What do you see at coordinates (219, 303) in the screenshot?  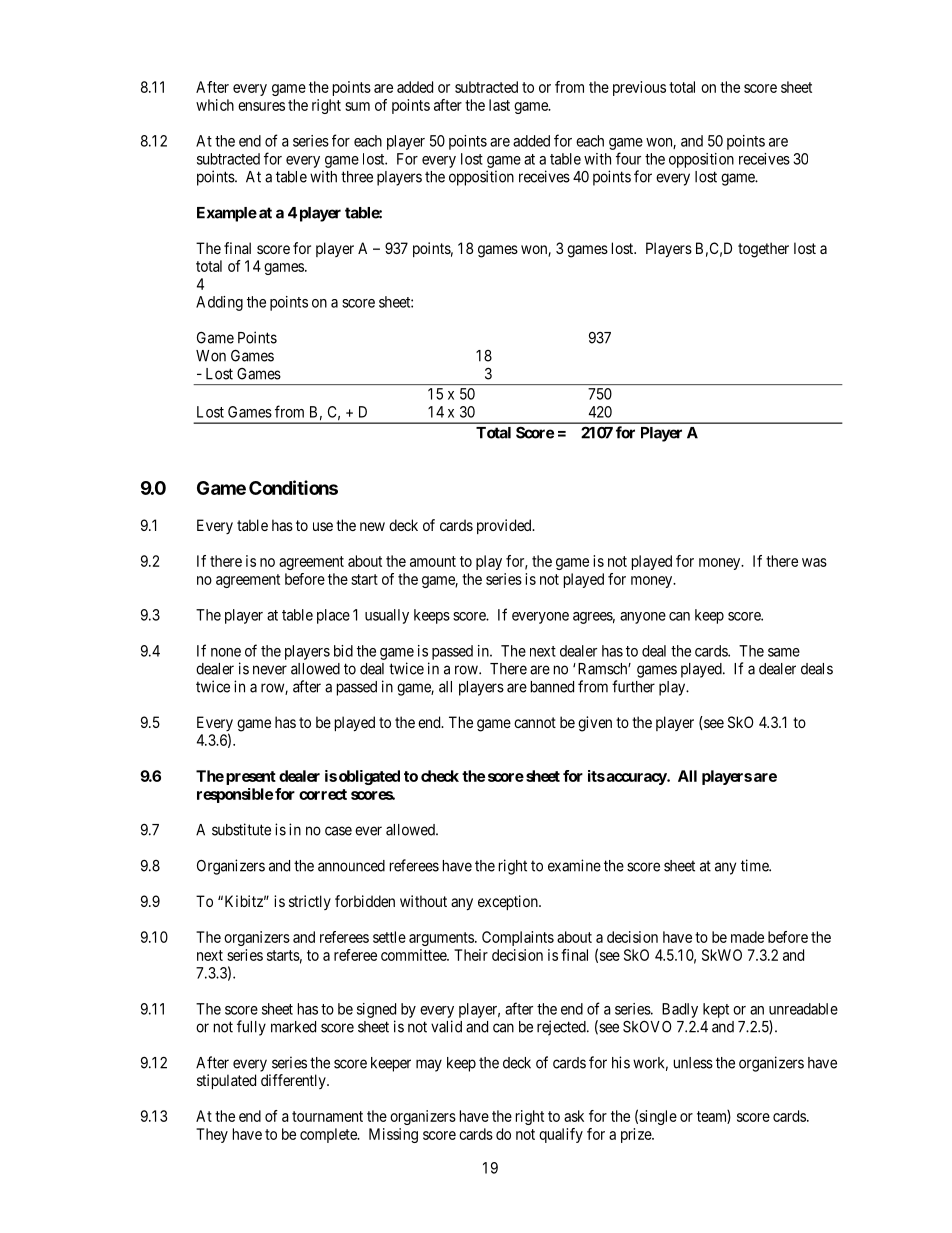 I see `Adding` at bounding box center [219, 303].
